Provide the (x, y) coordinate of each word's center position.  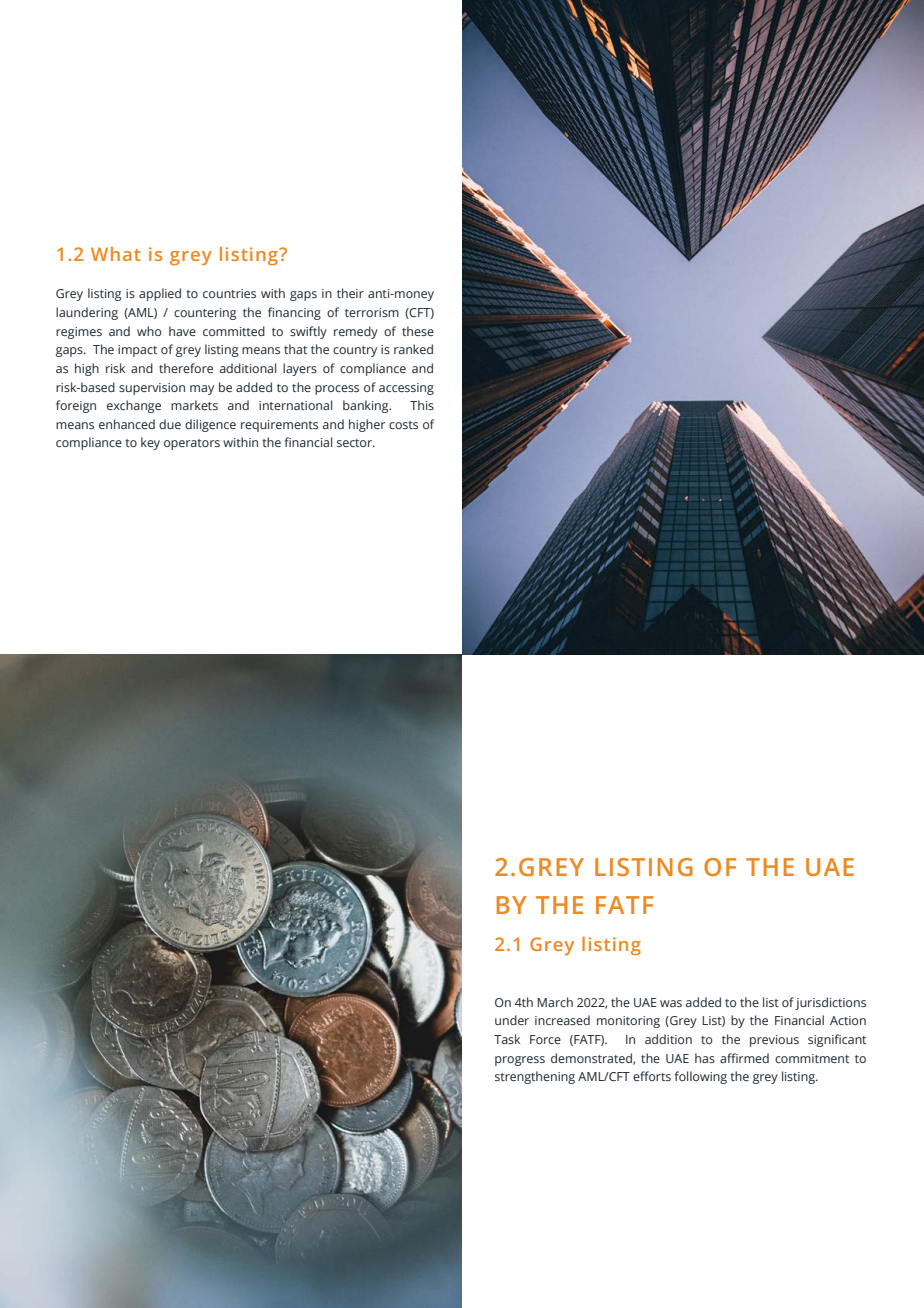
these (418, 331)
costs (403, 425)
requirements (279, 426)
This (422, 405)
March (555, 1002)
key (150, 443)
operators (192, 444)
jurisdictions (830, 1003)
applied (160, 294)
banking (367, 406)
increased (562, 1020)
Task (507, 1039)
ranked (413, 349)
